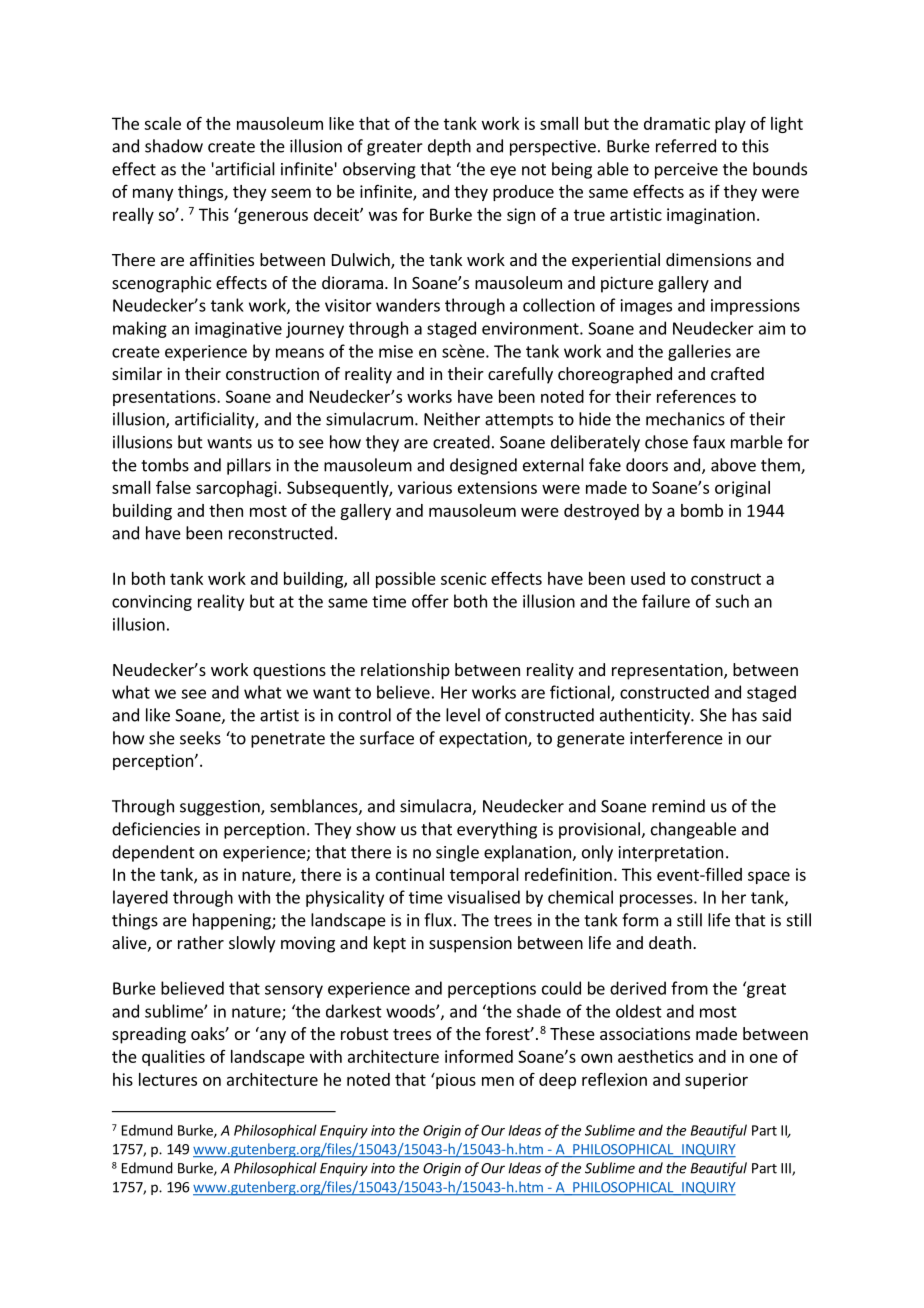 Image resolution: width=924 pixels, height=1308 pixels. I want to click on shadow, so click(174, 146).
